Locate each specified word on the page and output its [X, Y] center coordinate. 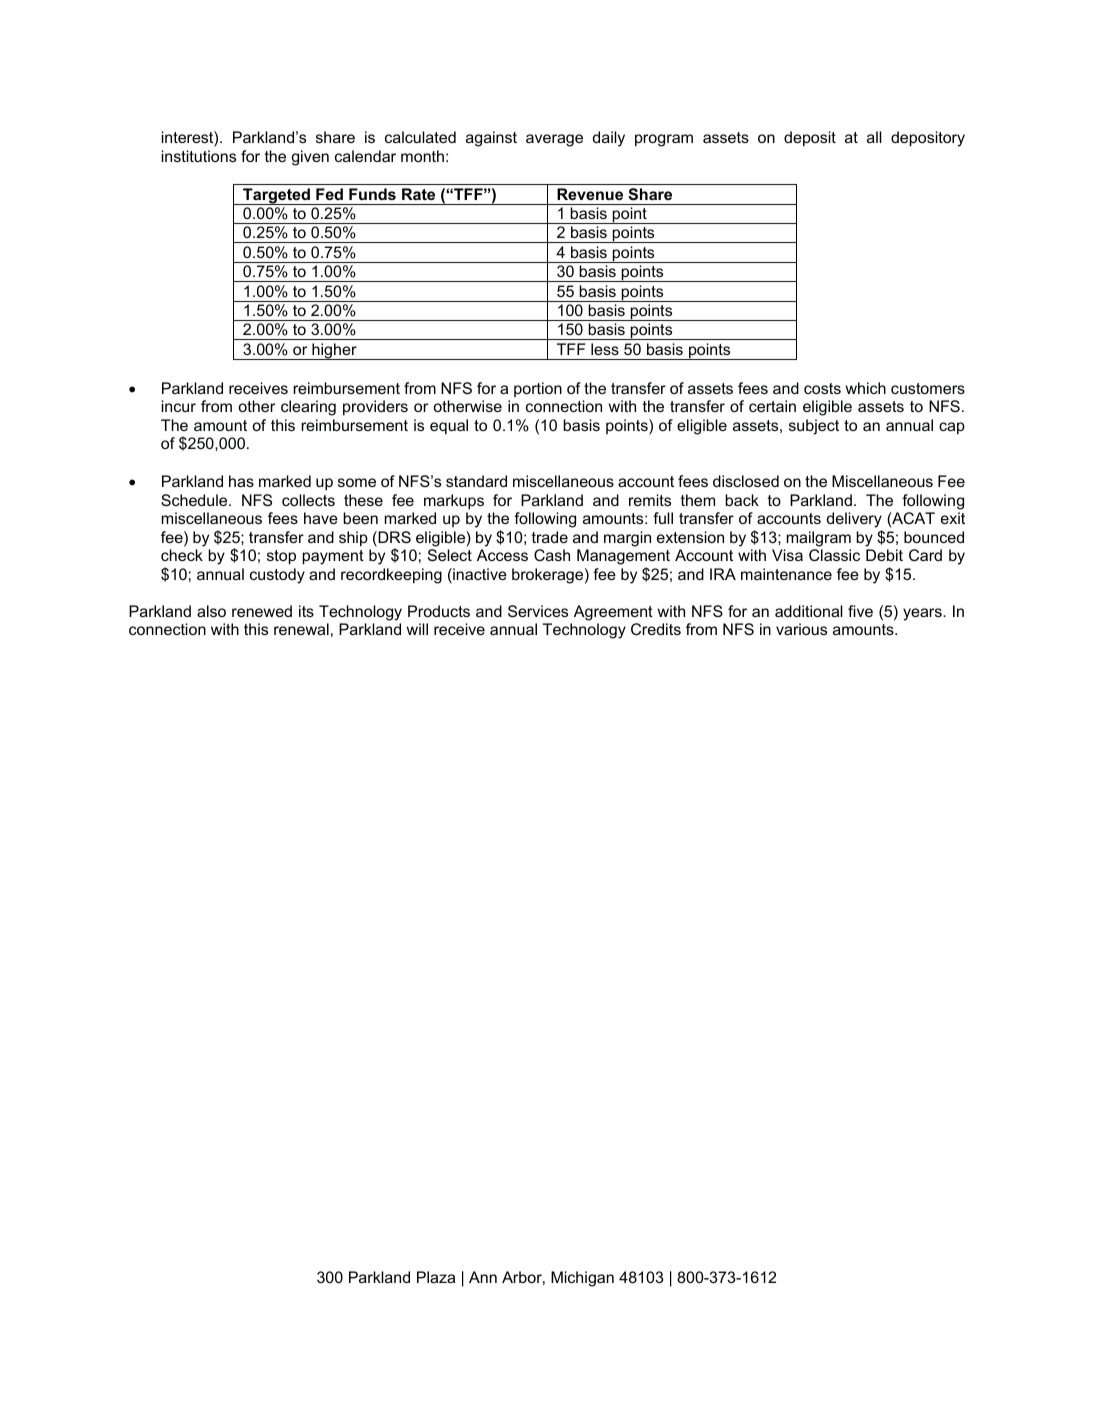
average [554, 140]
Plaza [436, 1277]
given [310, 158]
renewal [301, 629]
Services [538, 611]
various [801, 629]
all [874, 137]
